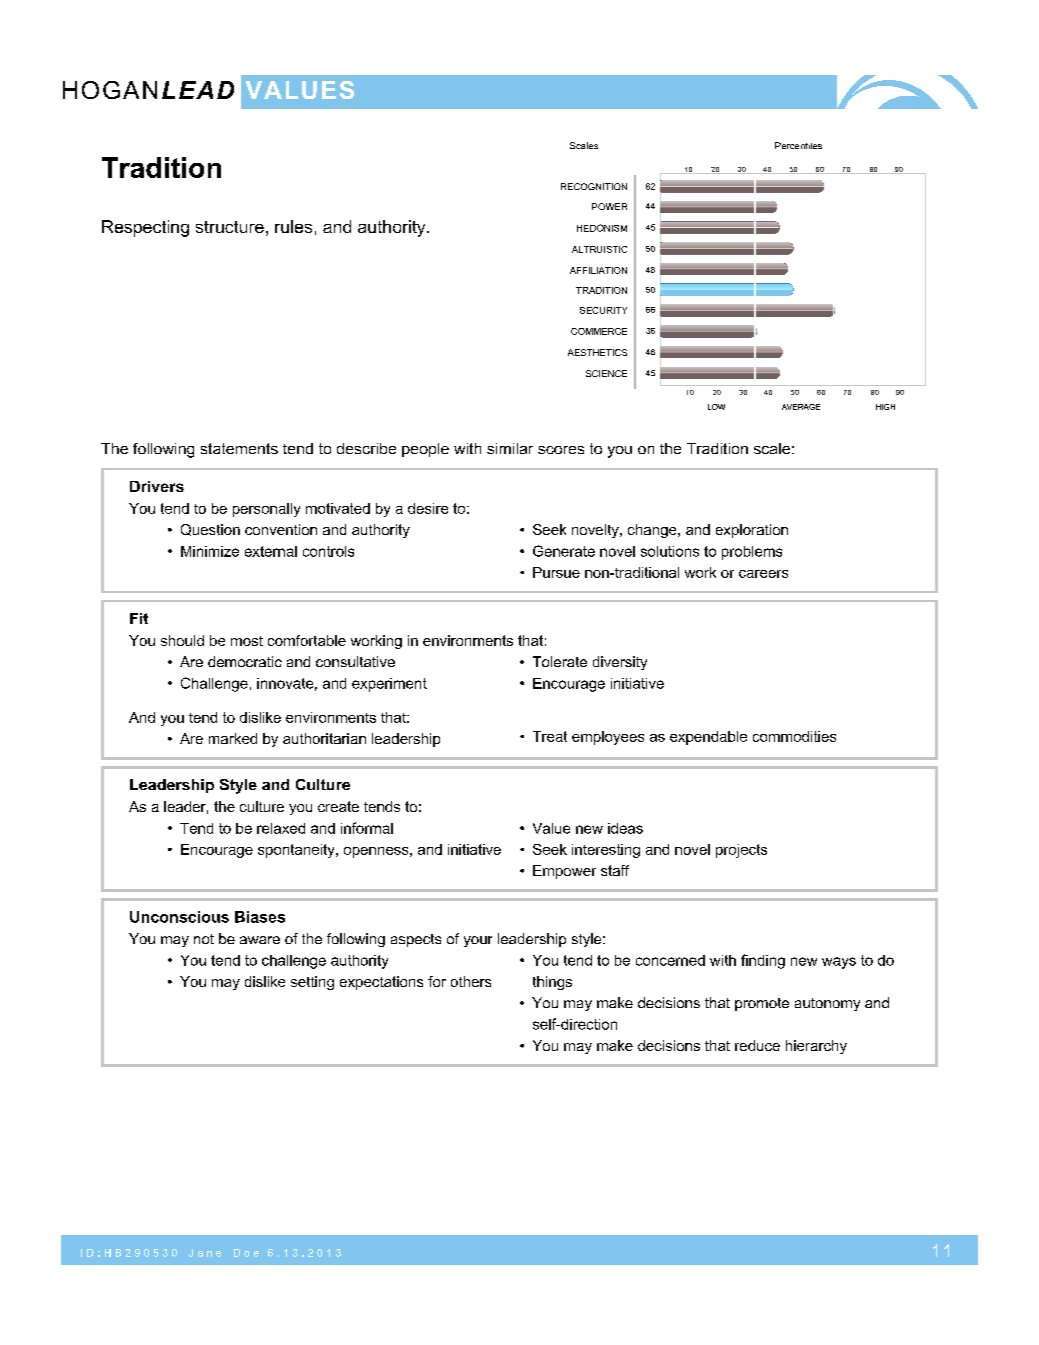 This screenshot has width=1039, height=1345. Describe the element at coordinates (798, 145) in the screenshot. I see `Percentiles` at that location.
